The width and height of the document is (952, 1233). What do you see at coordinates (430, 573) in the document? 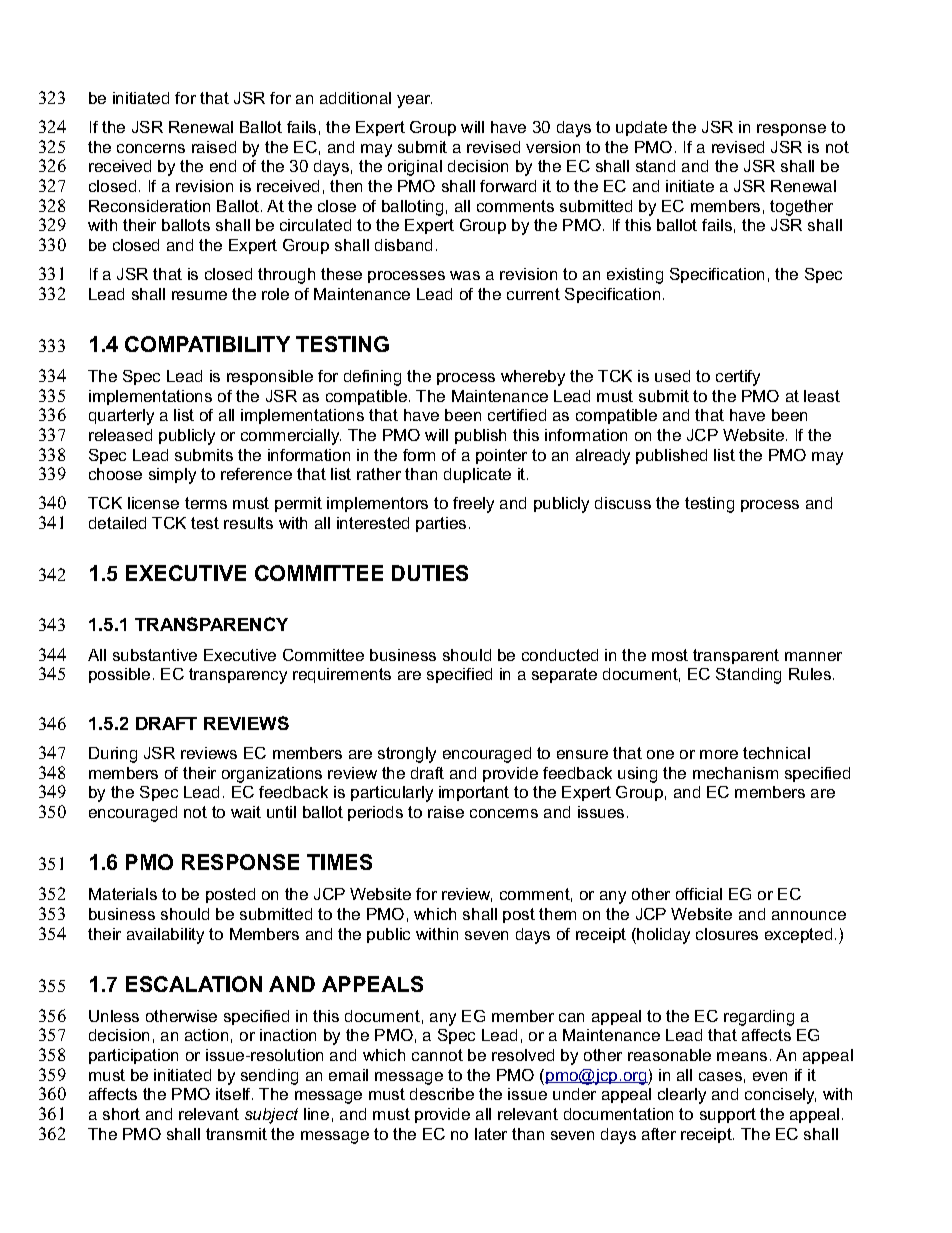
I see `DUTIES` at bounding box center [430, 573].
